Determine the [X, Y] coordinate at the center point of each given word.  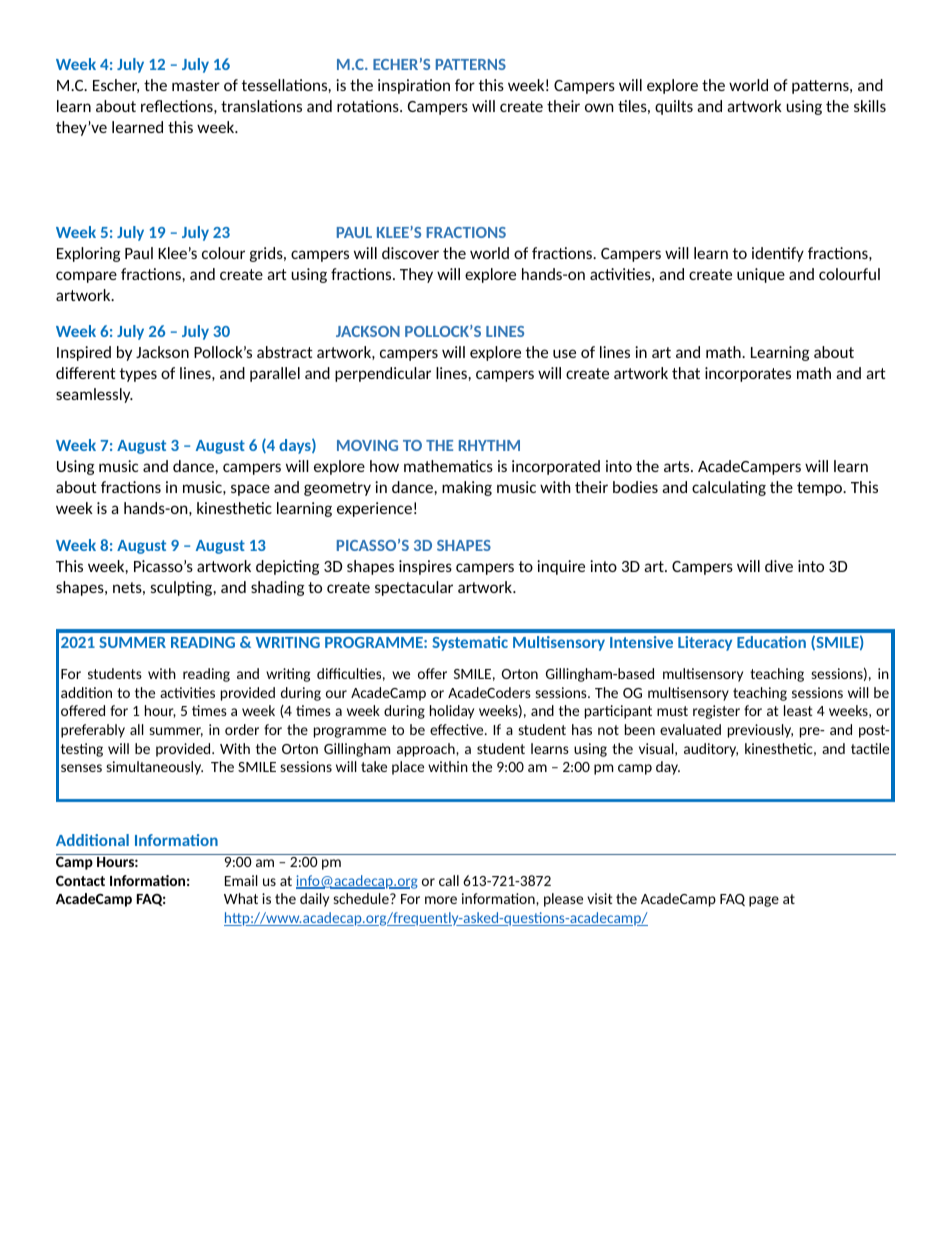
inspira [401, 86]
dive [779, 566]
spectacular [414, 588]
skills [870, 106]
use [564, 353]
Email [241, 880]
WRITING [288, 642]
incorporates [748, 374]
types [138, 375]
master [196, 85]
